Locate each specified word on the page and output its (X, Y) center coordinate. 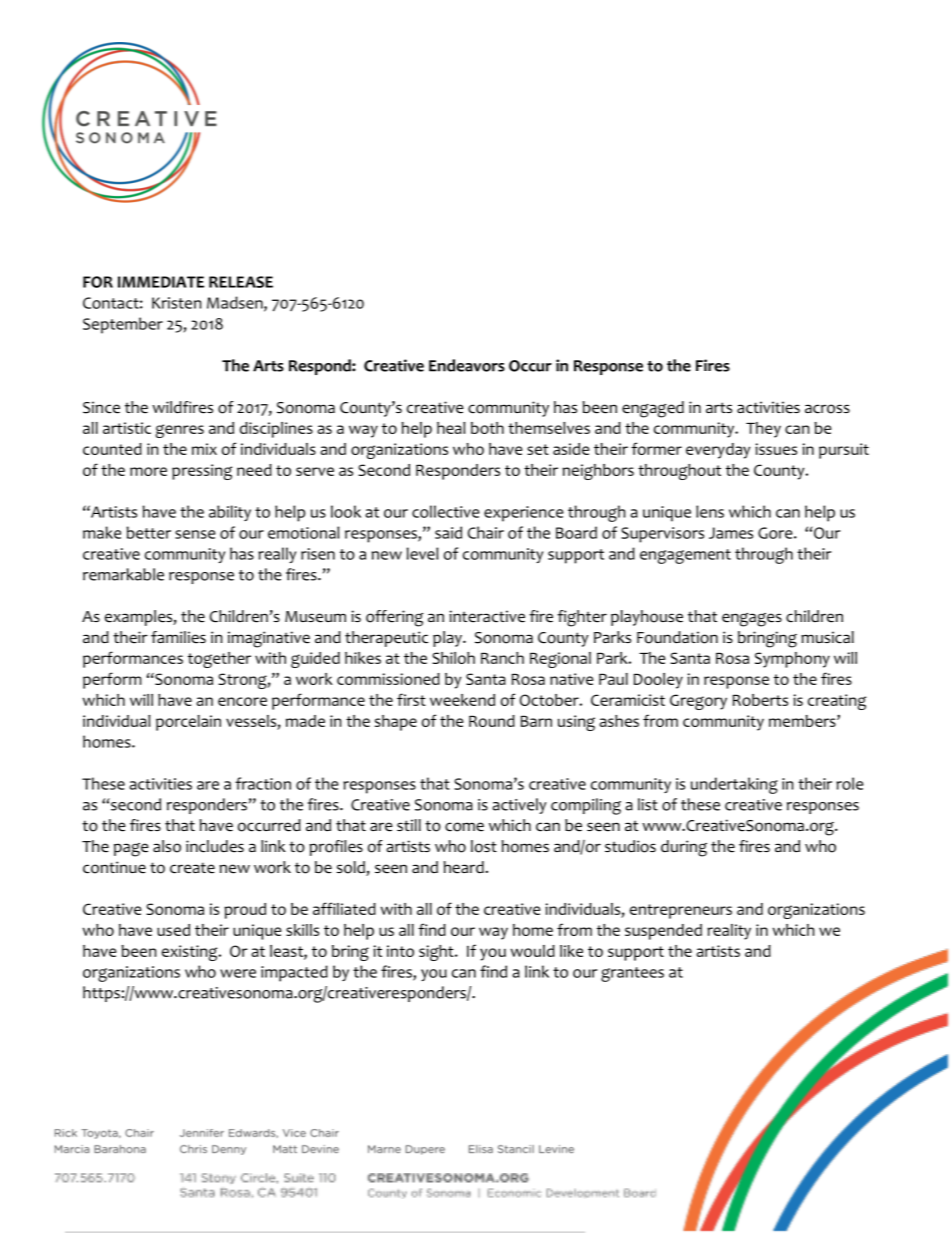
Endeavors (467, 365)
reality (729, 932)
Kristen (177, 303)
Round (492, 721)
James (731, 533)
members (803, 721)
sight (437, 953)
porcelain (188, 723)
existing (191, 953)
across (827, 409)
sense (195, 534)
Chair (486, 532)
